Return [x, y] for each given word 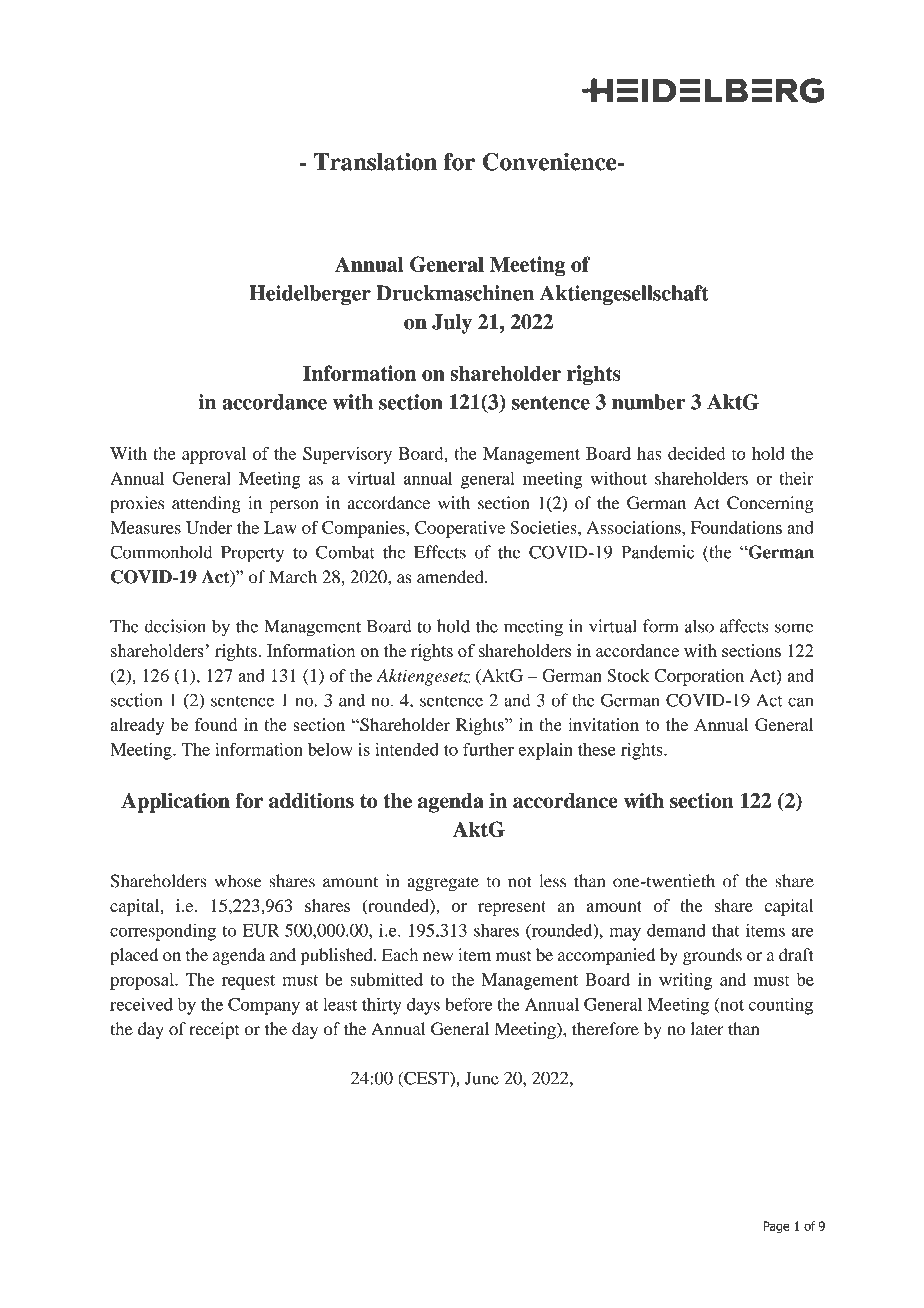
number [649, 402]
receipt [214, 1030]
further [488, 749]
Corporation [699, 677]
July [452, 324]
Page [776, 1227]
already [138, 726]
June [482, 1078]
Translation [375, 162]
